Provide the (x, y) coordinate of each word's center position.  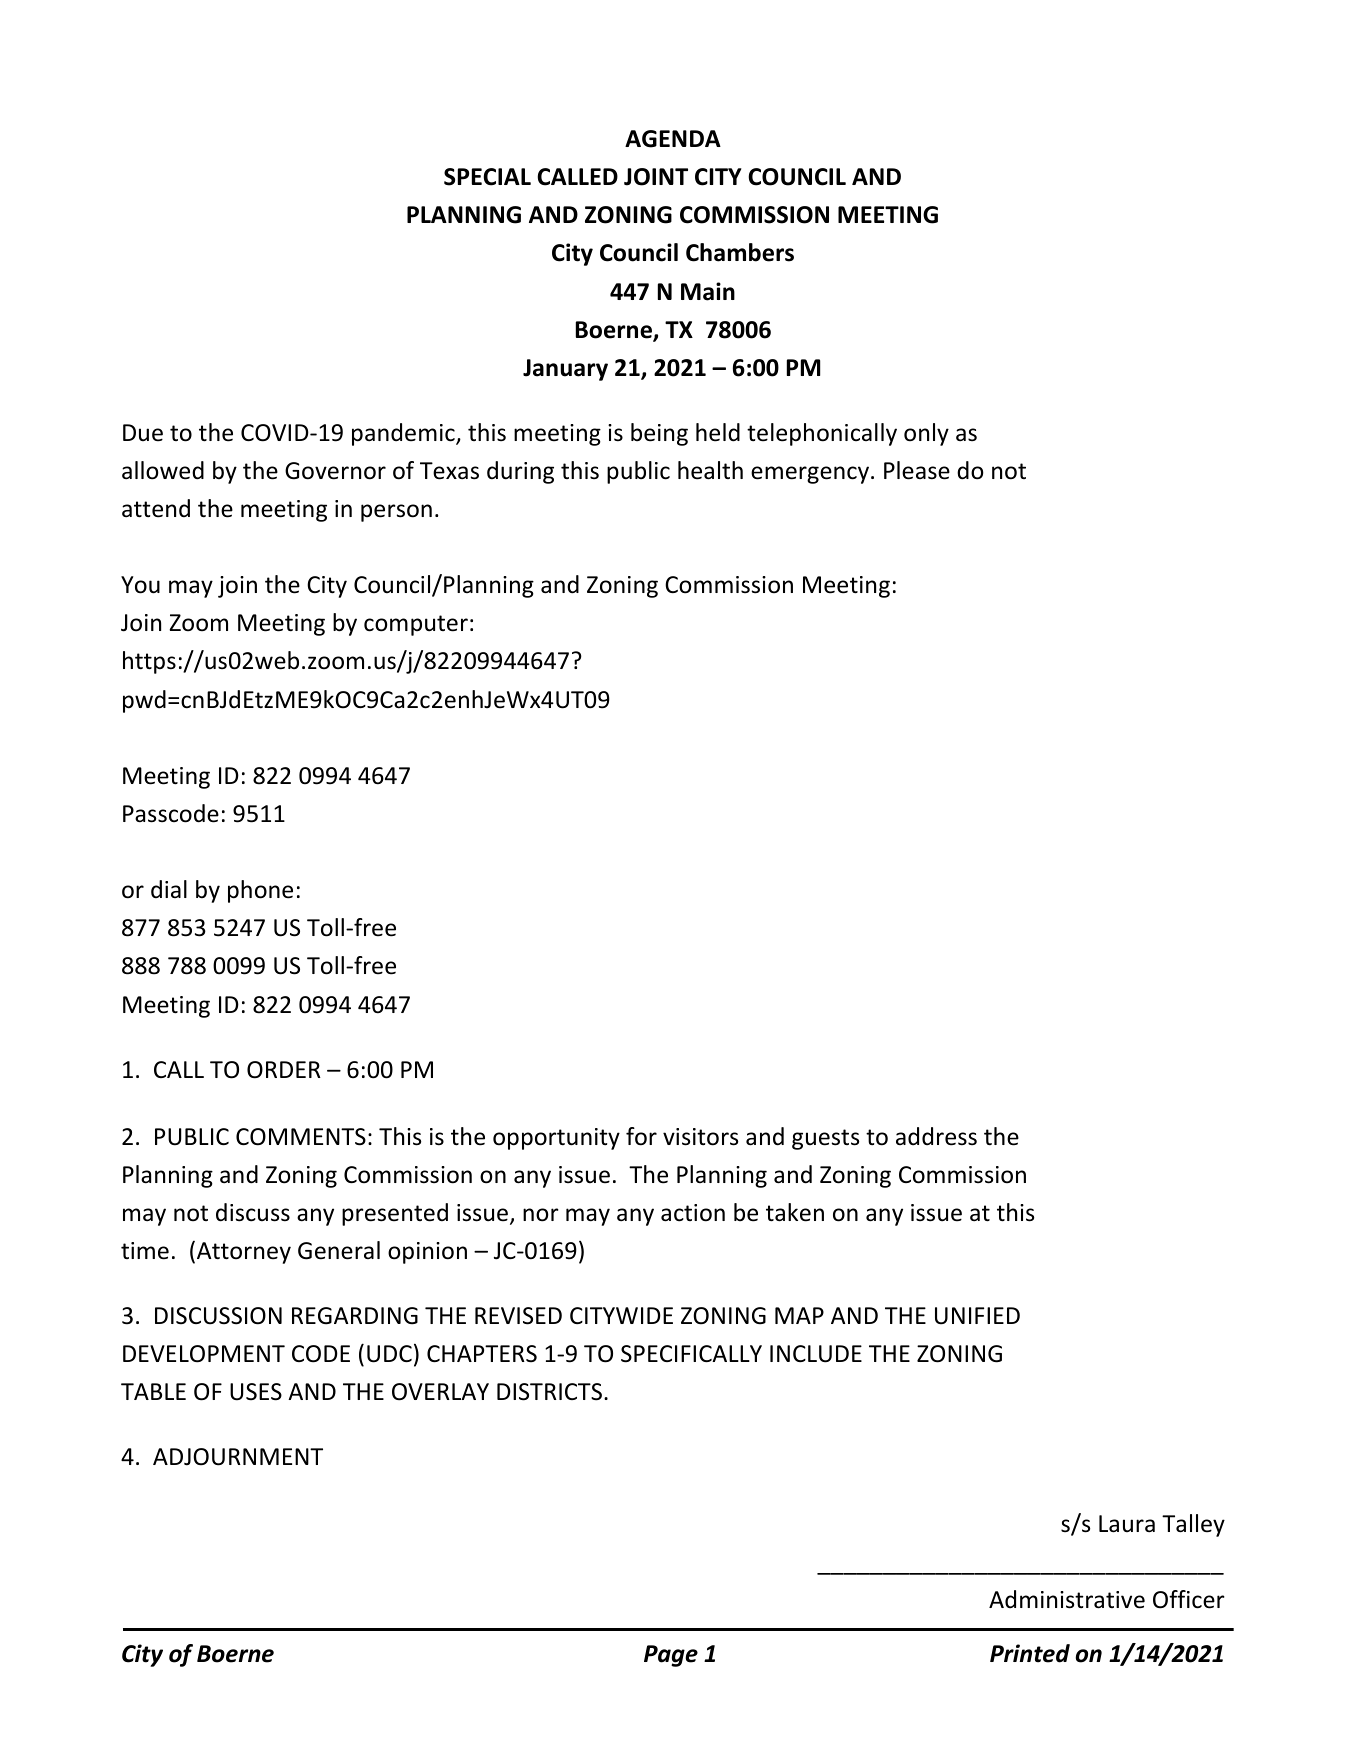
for (641, 1136)
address (936, 1136)
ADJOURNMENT (238, 1457)
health (710, 470)
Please (917, 470)
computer (416, 625)
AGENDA (673, 139)
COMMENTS (301, 1137)
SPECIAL (487, 177)
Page (671, 1656)
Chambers (740, 252)
